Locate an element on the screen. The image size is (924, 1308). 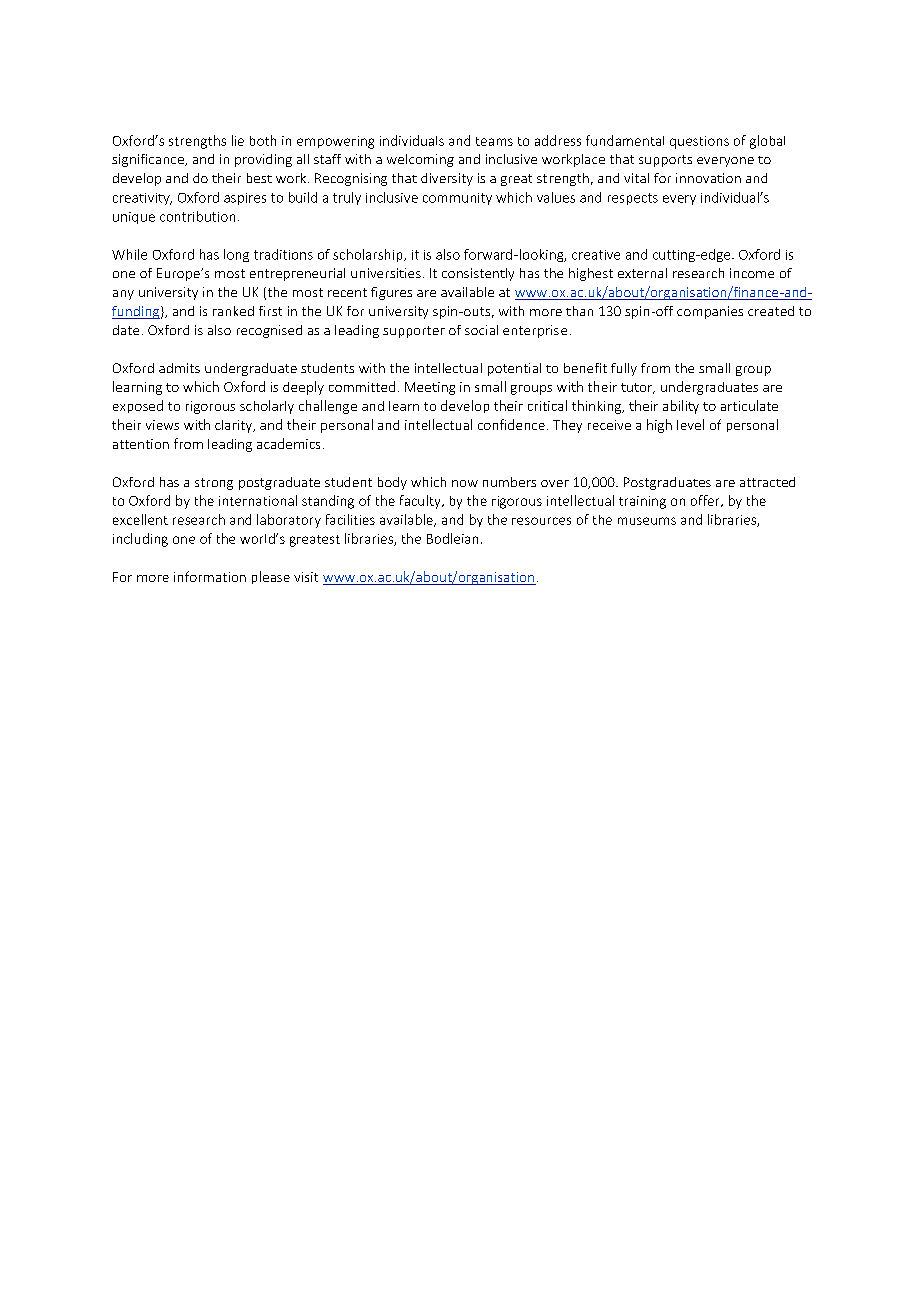
social is located at coordinates (481, 330).
